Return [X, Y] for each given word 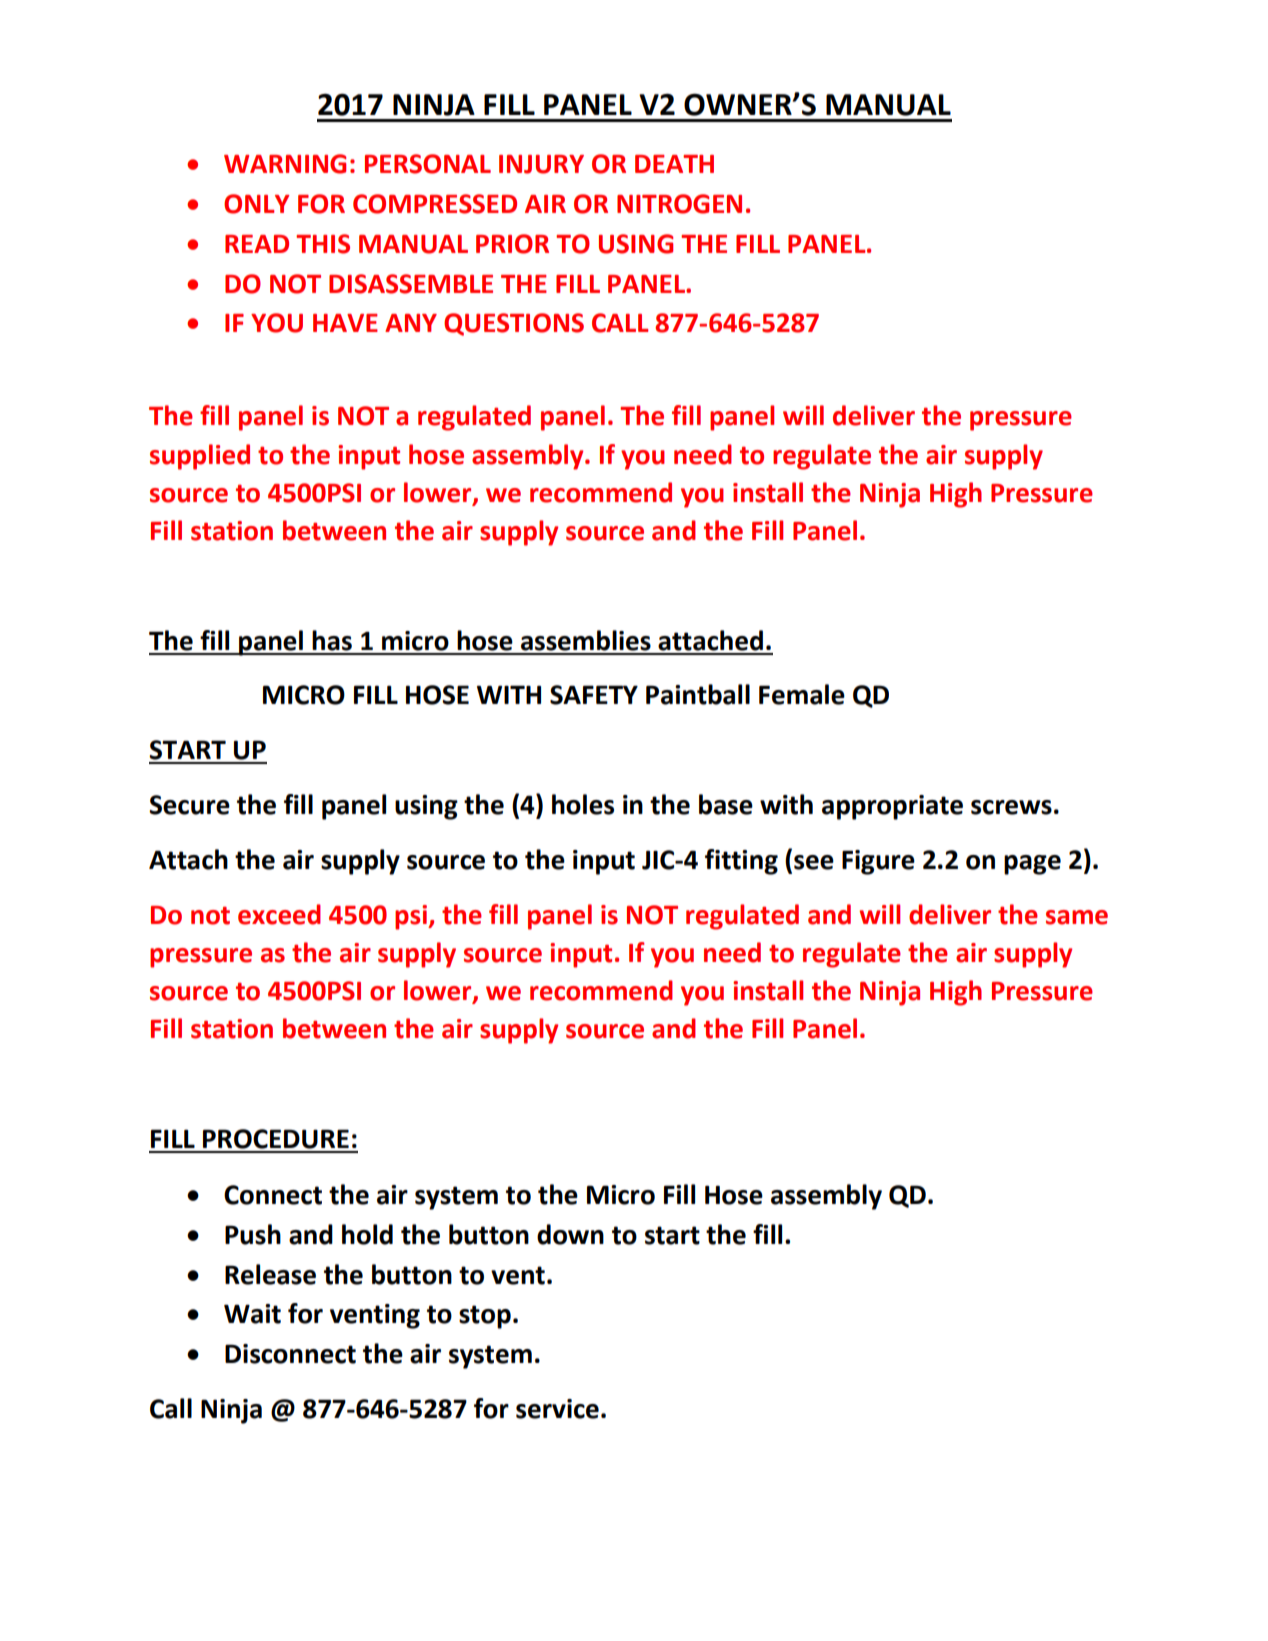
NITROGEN [679, 204]
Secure [189, 805]
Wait [252, 1314]
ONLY [257, 204]
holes [583, 804]
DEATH [674, 164]
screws [1011, 807]
